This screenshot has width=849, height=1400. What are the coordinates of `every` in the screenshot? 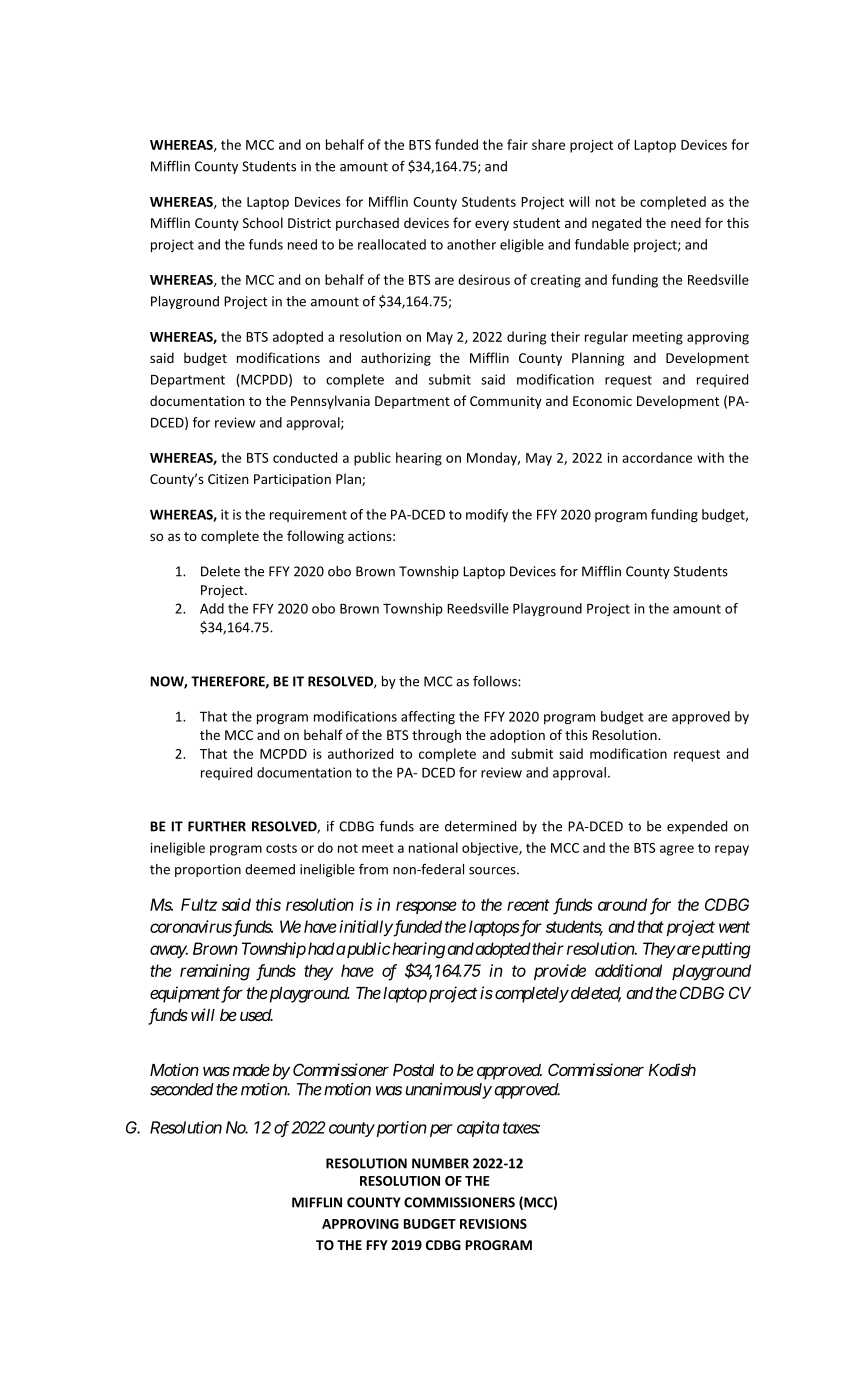 It's located at (492, 225).
